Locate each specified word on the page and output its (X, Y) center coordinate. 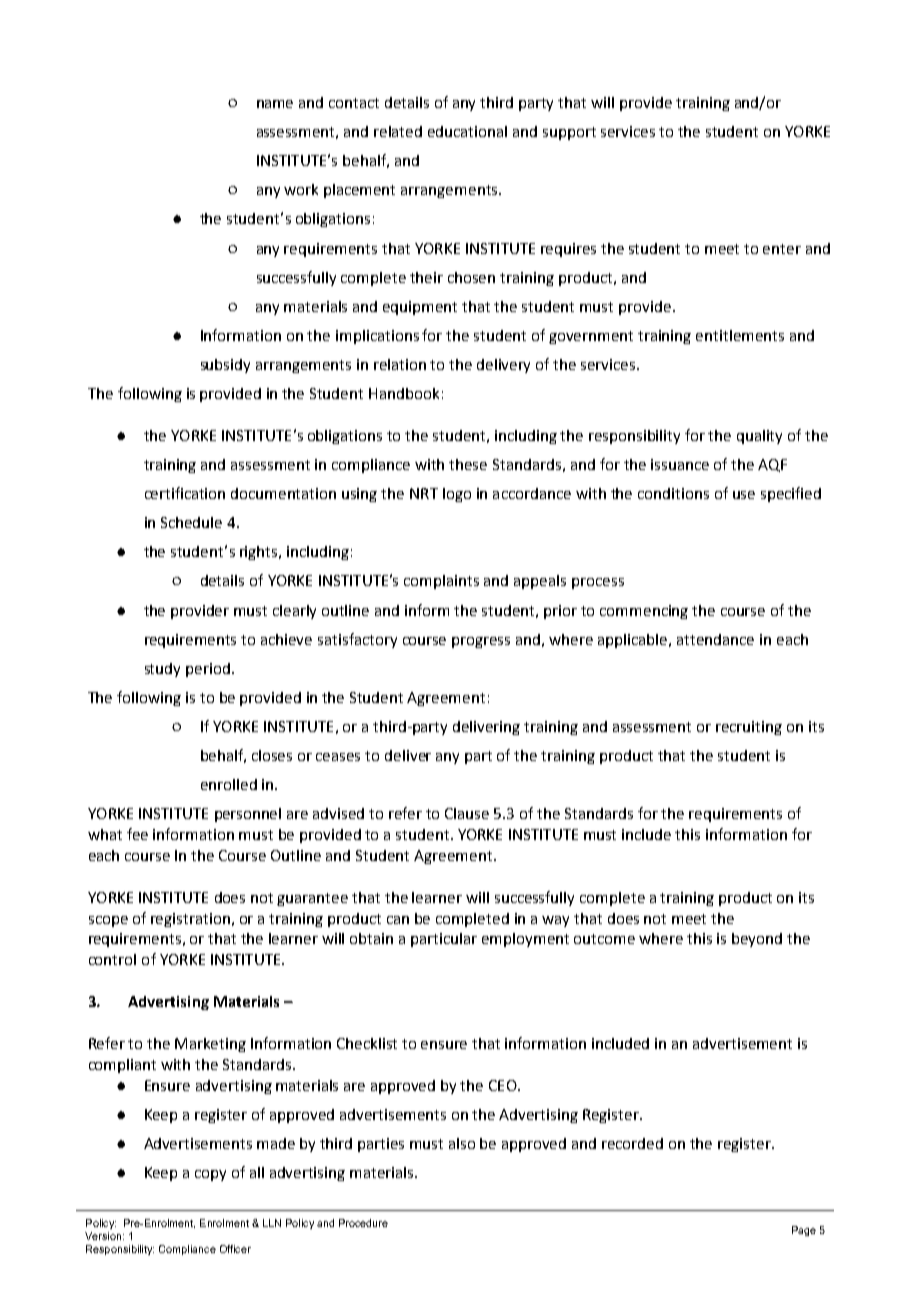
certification (185, 493)
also (462, 1143)
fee (137, 834)
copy (210, 1175)
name (275, 104)
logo (457, 495)
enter (782, 249)
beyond (757, 940)
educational (467, 131)
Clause (467, 813)
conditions (673, 493)
